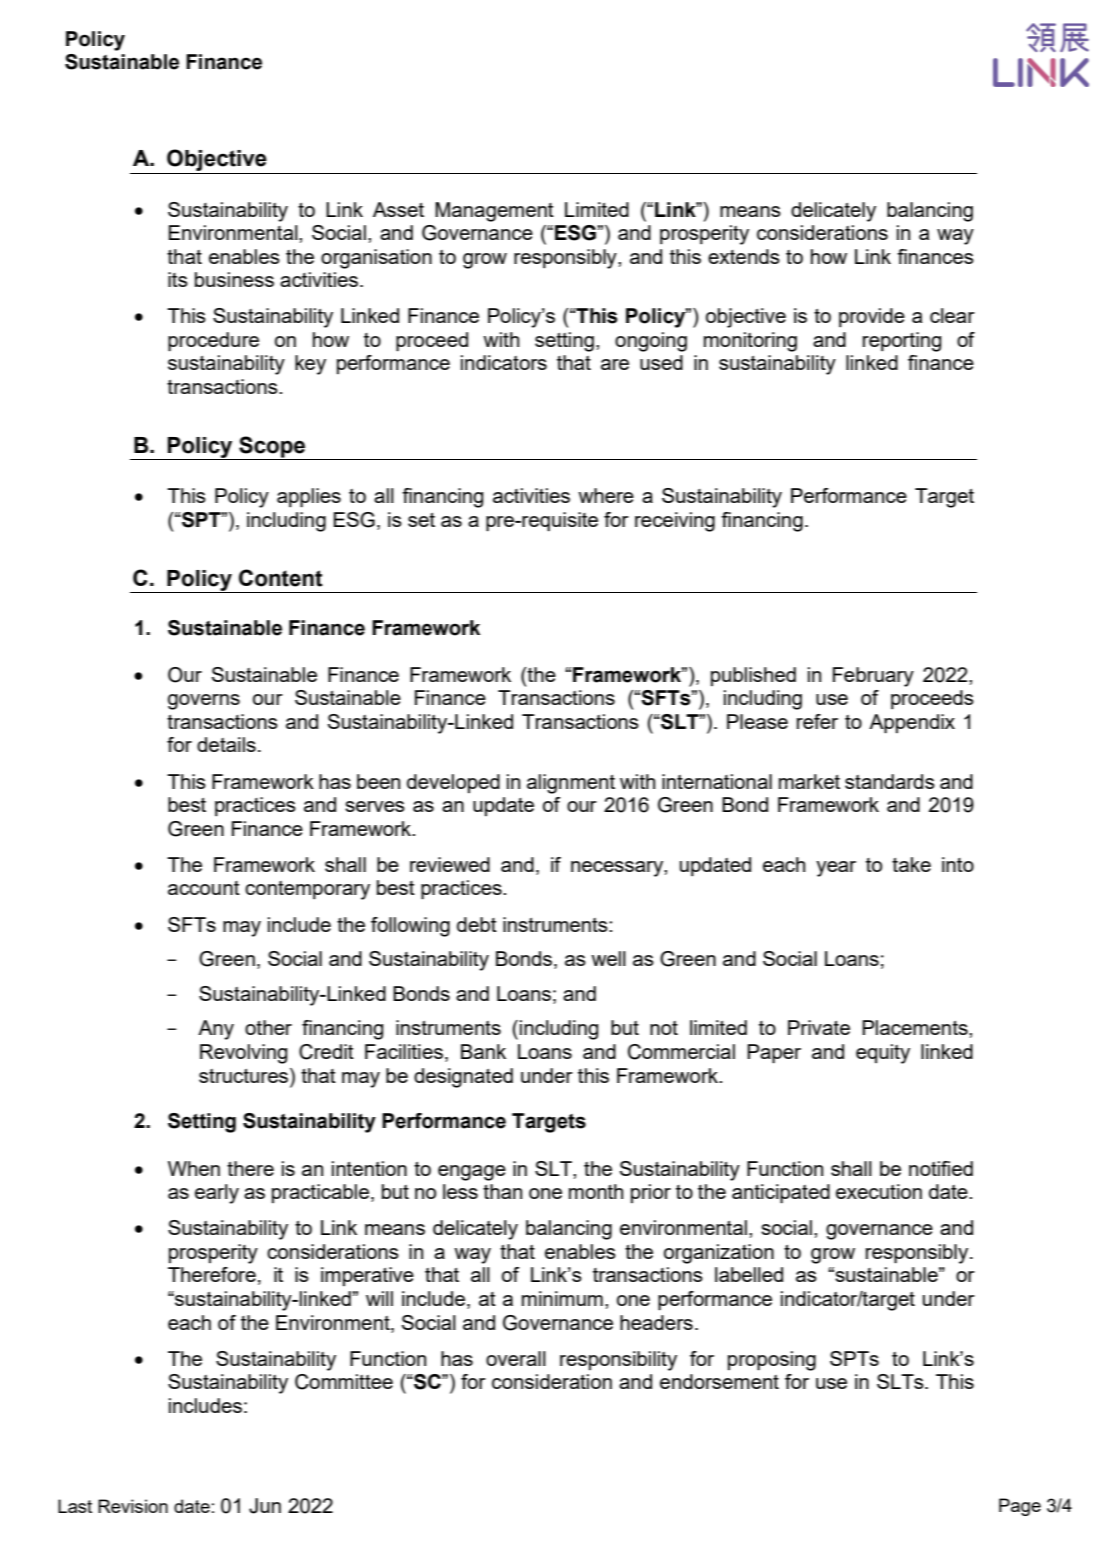  What do you see at coordinates (194, 1168) in the screenshot?
I see `When` at bounding box center [194, 1168].
